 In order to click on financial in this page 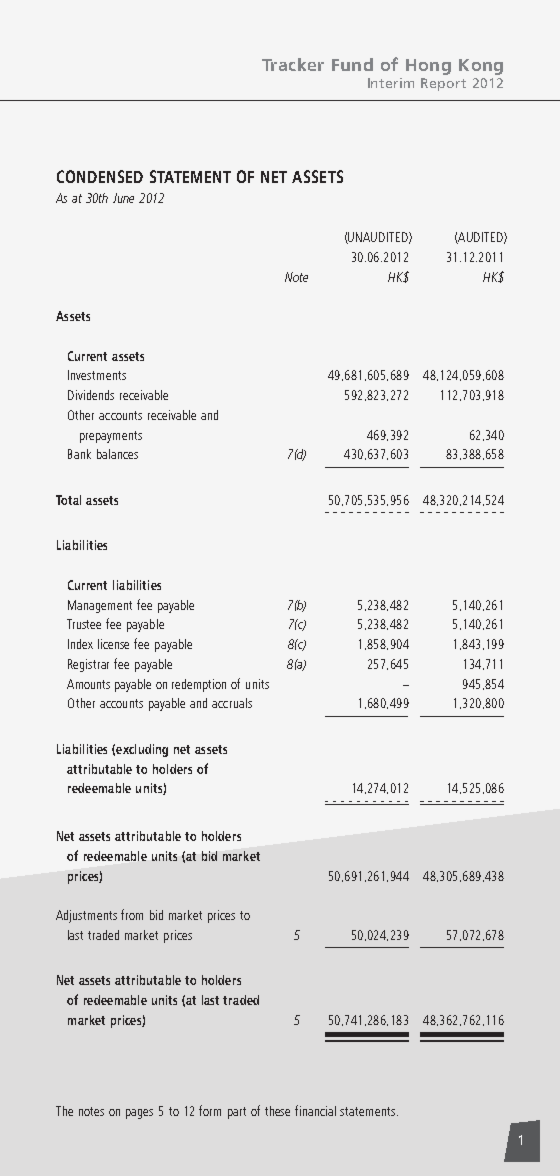, I will do `click(315, 1110)`.
